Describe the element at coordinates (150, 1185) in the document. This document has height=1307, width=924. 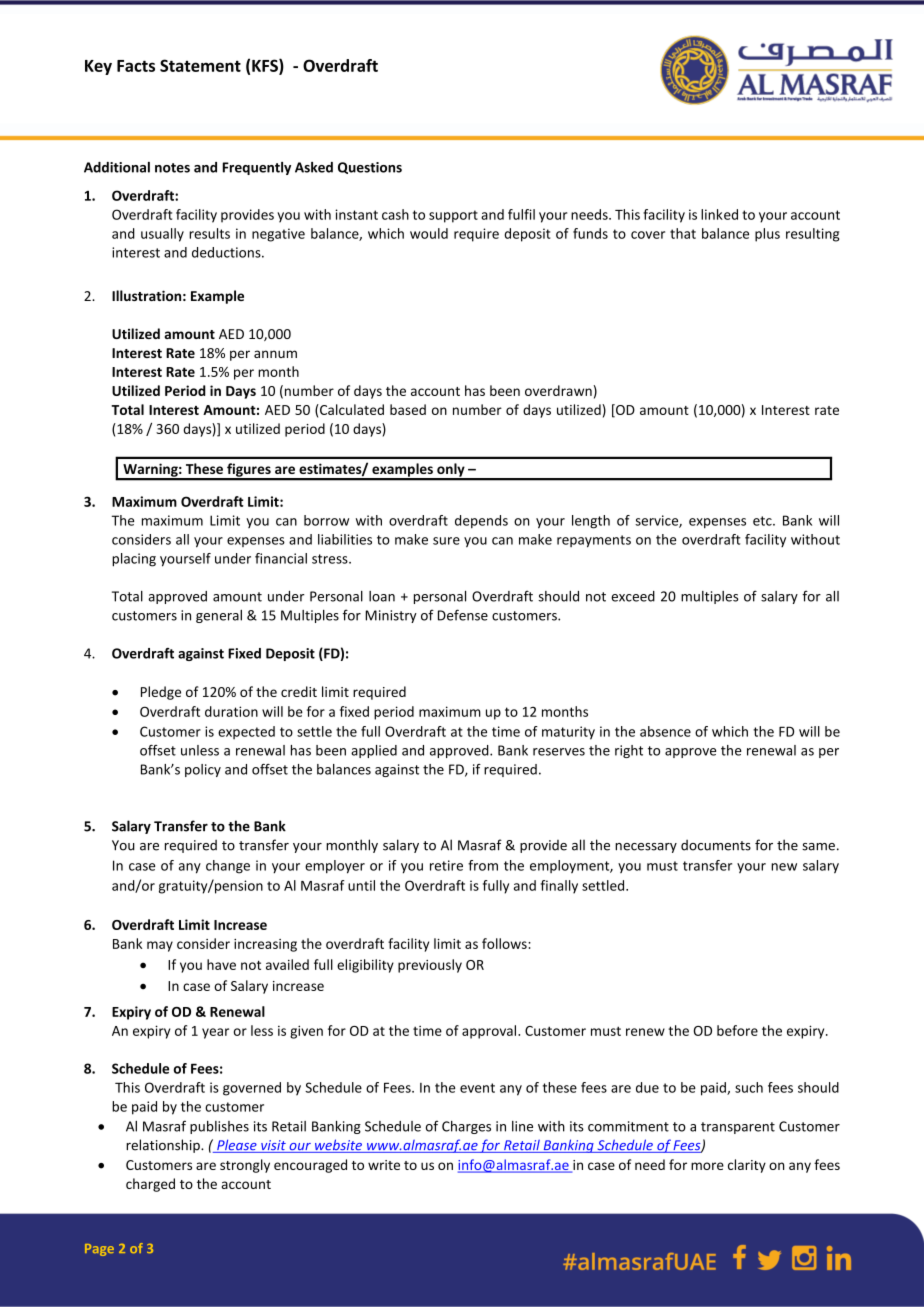
I see `charged` at that location.
